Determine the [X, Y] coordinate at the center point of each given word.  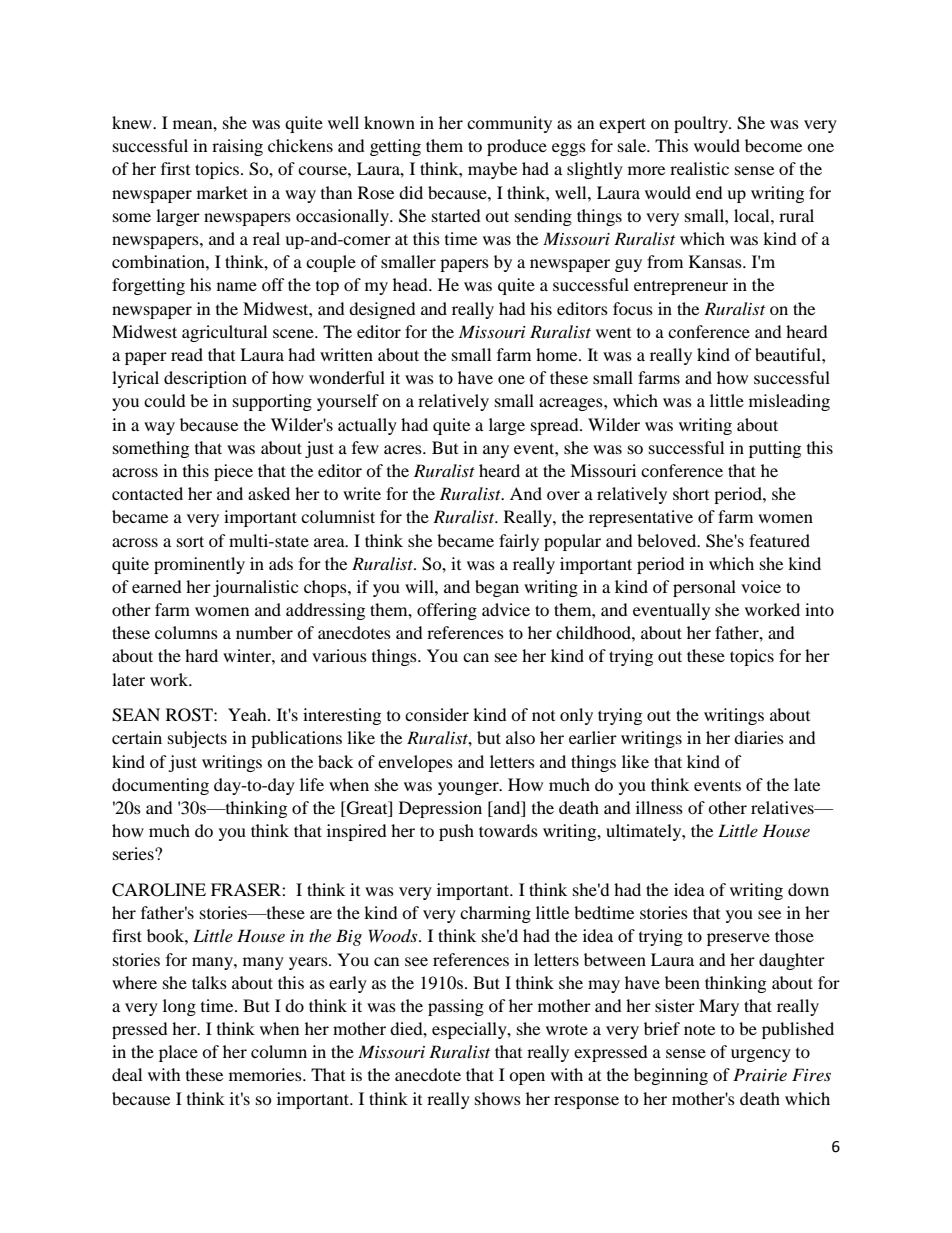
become [773, 145]
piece [233, 472]
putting [775, 449]
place [178, 1053]
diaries [759, 737]
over [563, 495]
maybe [492, 170]
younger [469, 788]
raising [237, 147]
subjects [197, 739]
